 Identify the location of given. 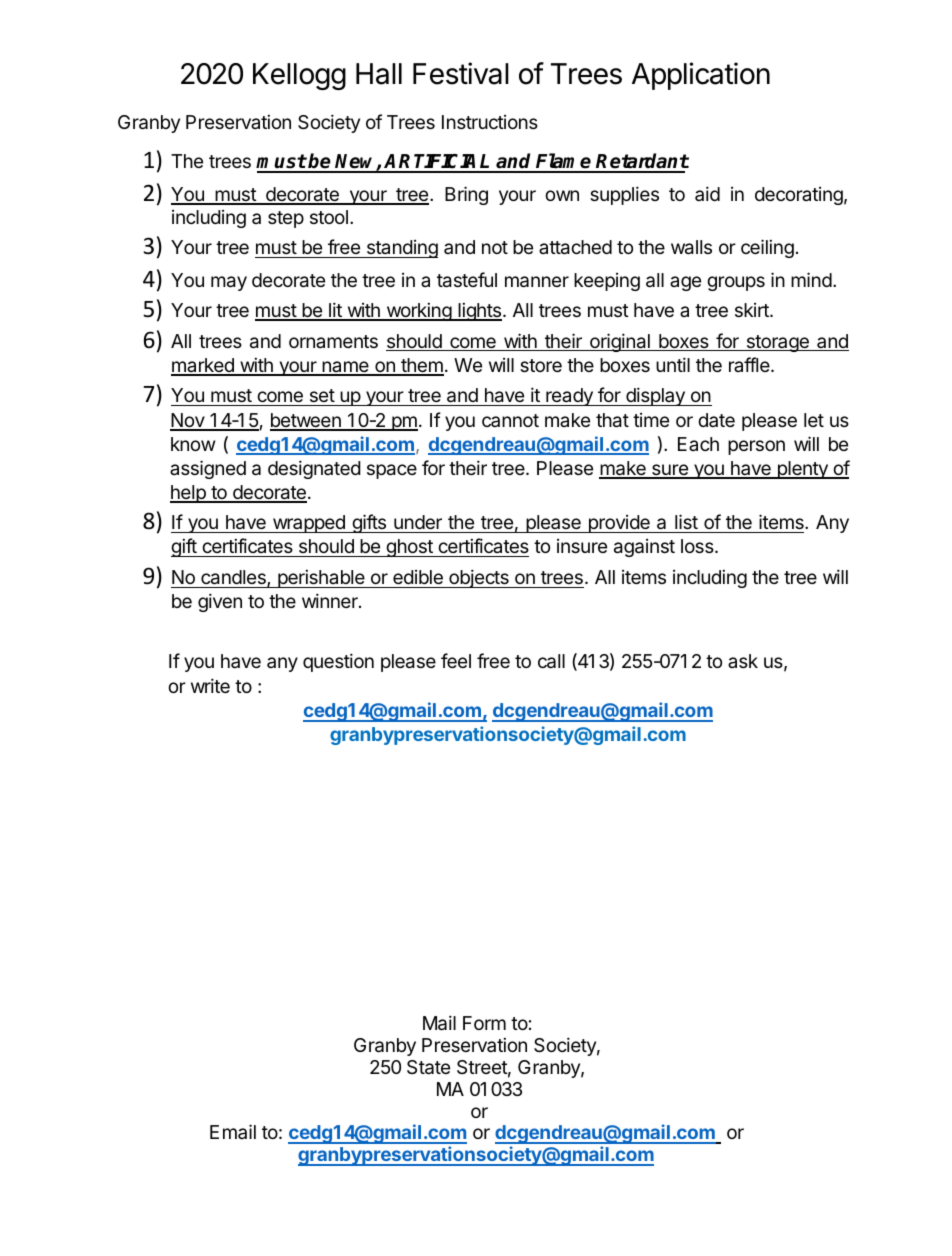
(220, 602).
